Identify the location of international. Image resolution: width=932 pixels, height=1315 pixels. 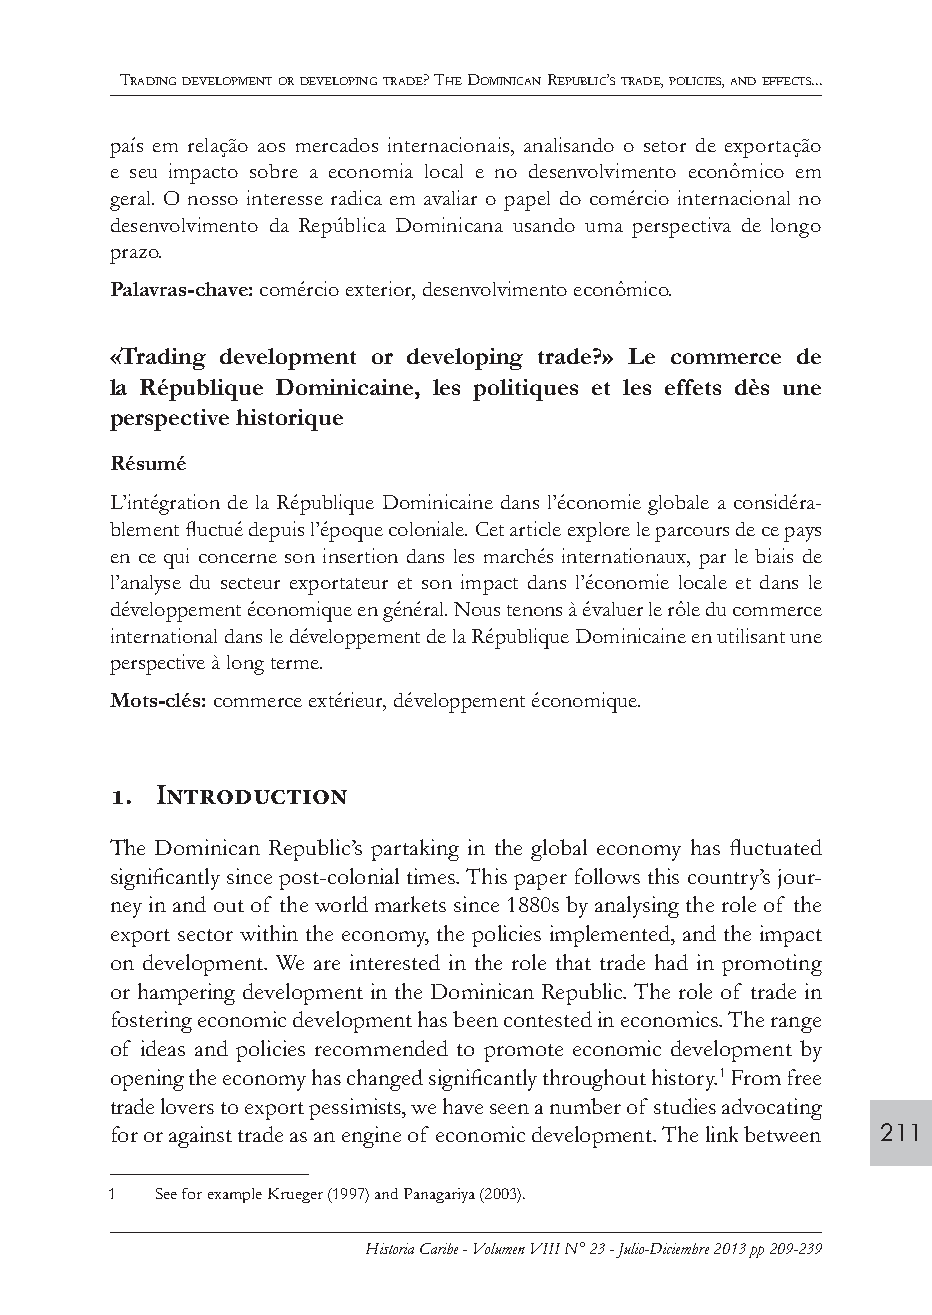
(164, 635).
